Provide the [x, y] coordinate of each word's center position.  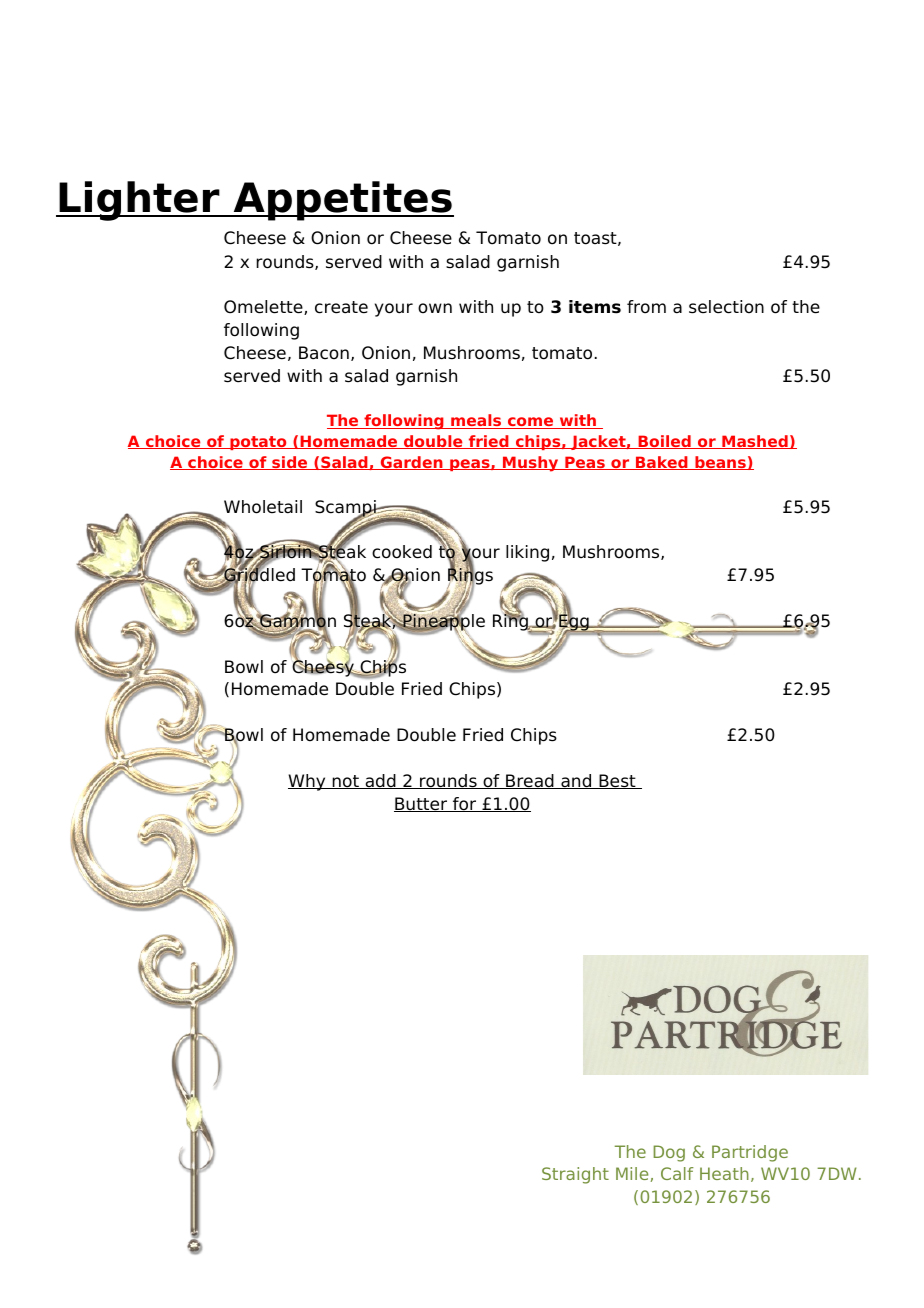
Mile [632, 1173]
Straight [575, 1175]
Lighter [139, 201]
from [646, 307]
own [435, 308]
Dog [669, 1153]
